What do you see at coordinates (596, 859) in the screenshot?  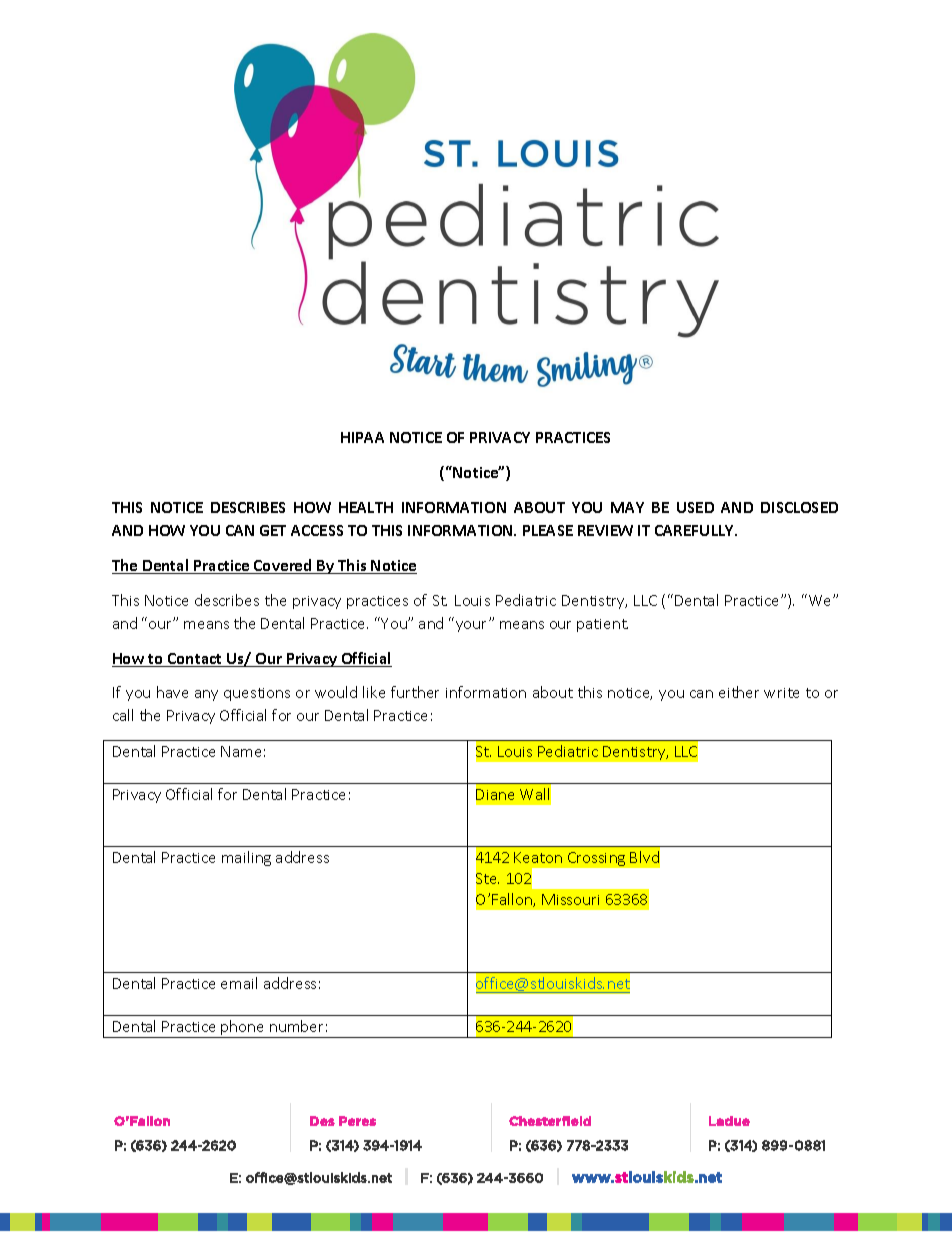 I see `Crossing` at bounding box center [596, 859].
